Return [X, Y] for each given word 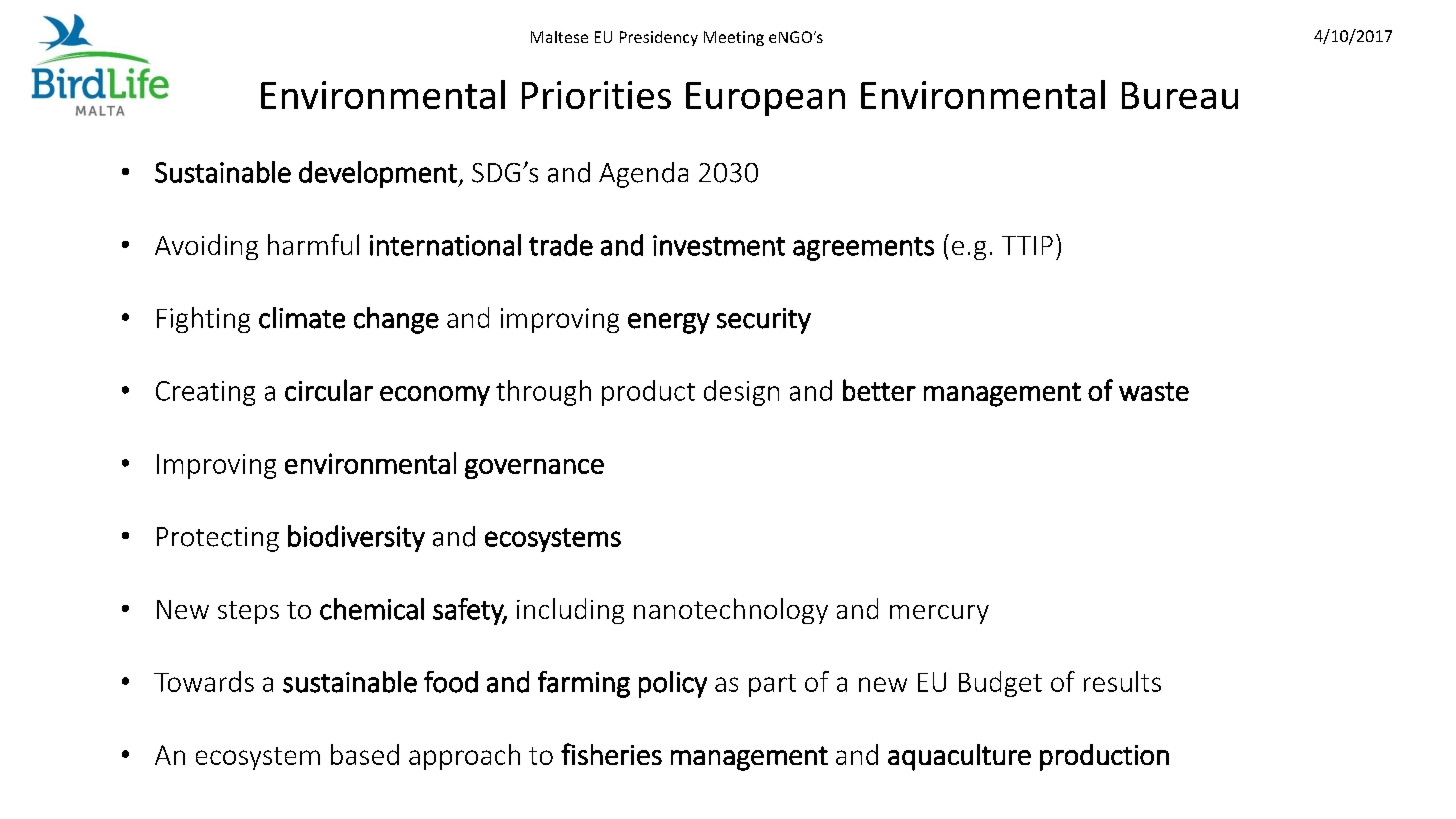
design [741, 393]
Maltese [559, 37]
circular [329, 390]
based [365, 754]
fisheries [611, 754]
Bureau [1180, 95]
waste [1154, 391]
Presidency [659, 38]
